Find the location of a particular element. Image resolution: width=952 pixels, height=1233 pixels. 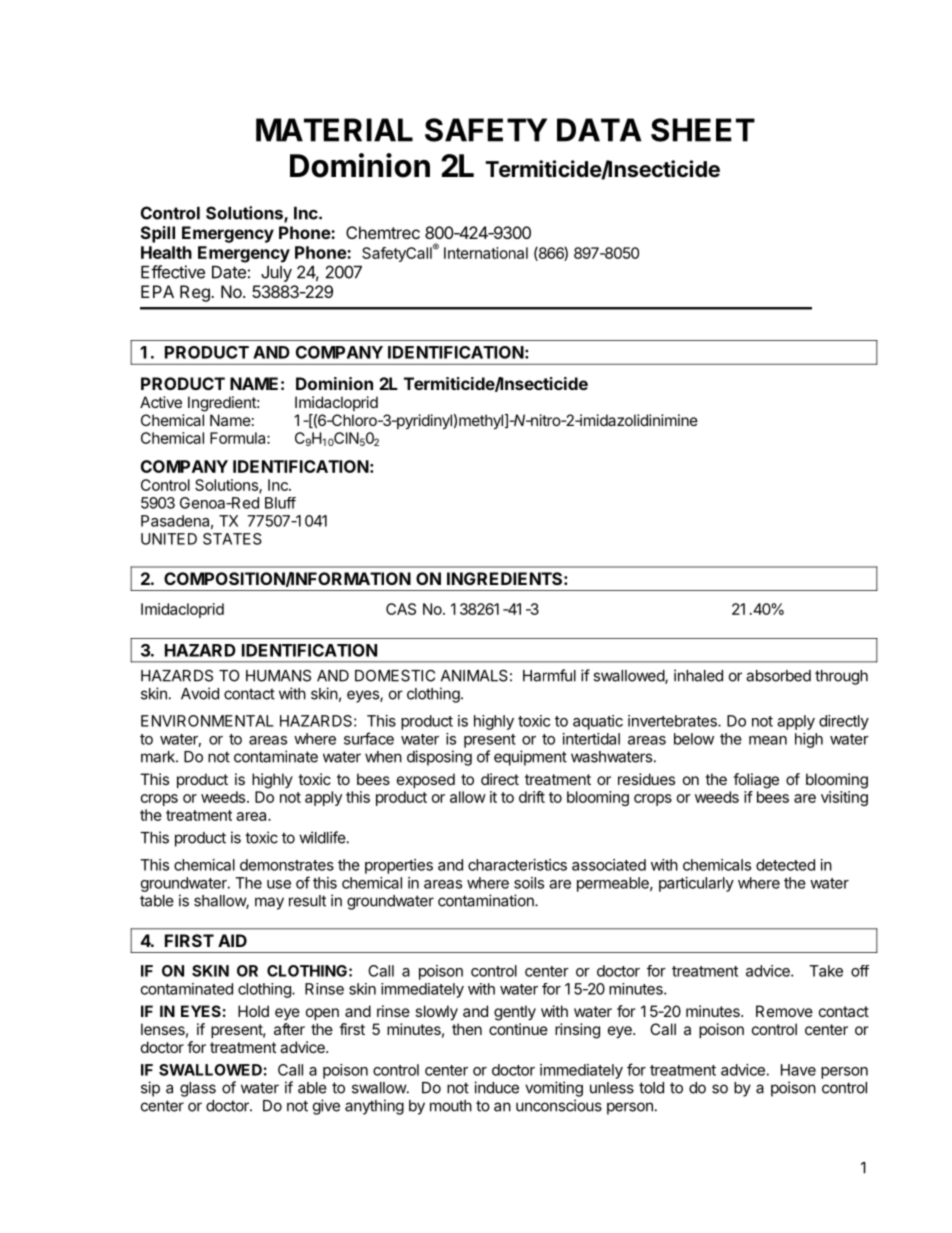

detected is located at coordinates (785, 865).
